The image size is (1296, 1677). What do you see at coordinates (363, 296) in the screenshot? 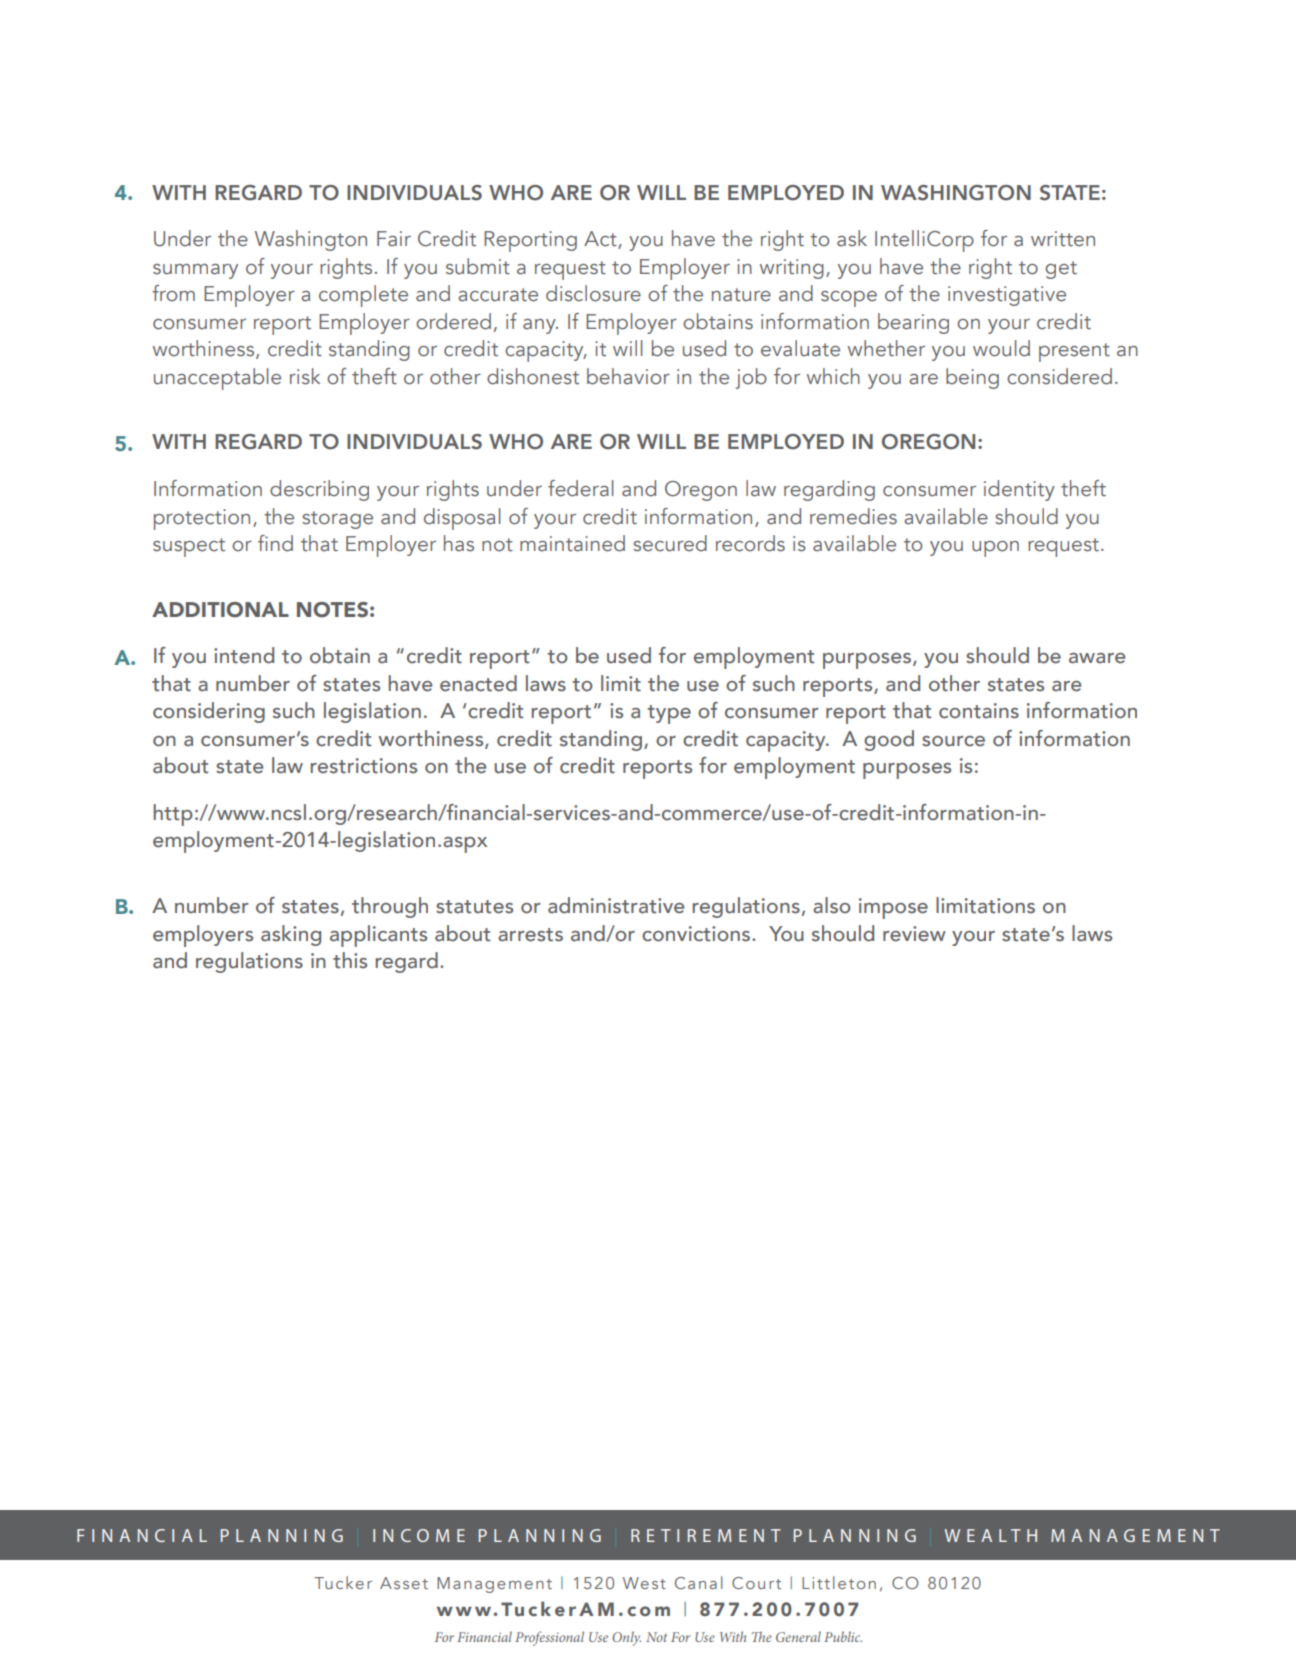
I see `complete` at bounding box center [363, 296].
